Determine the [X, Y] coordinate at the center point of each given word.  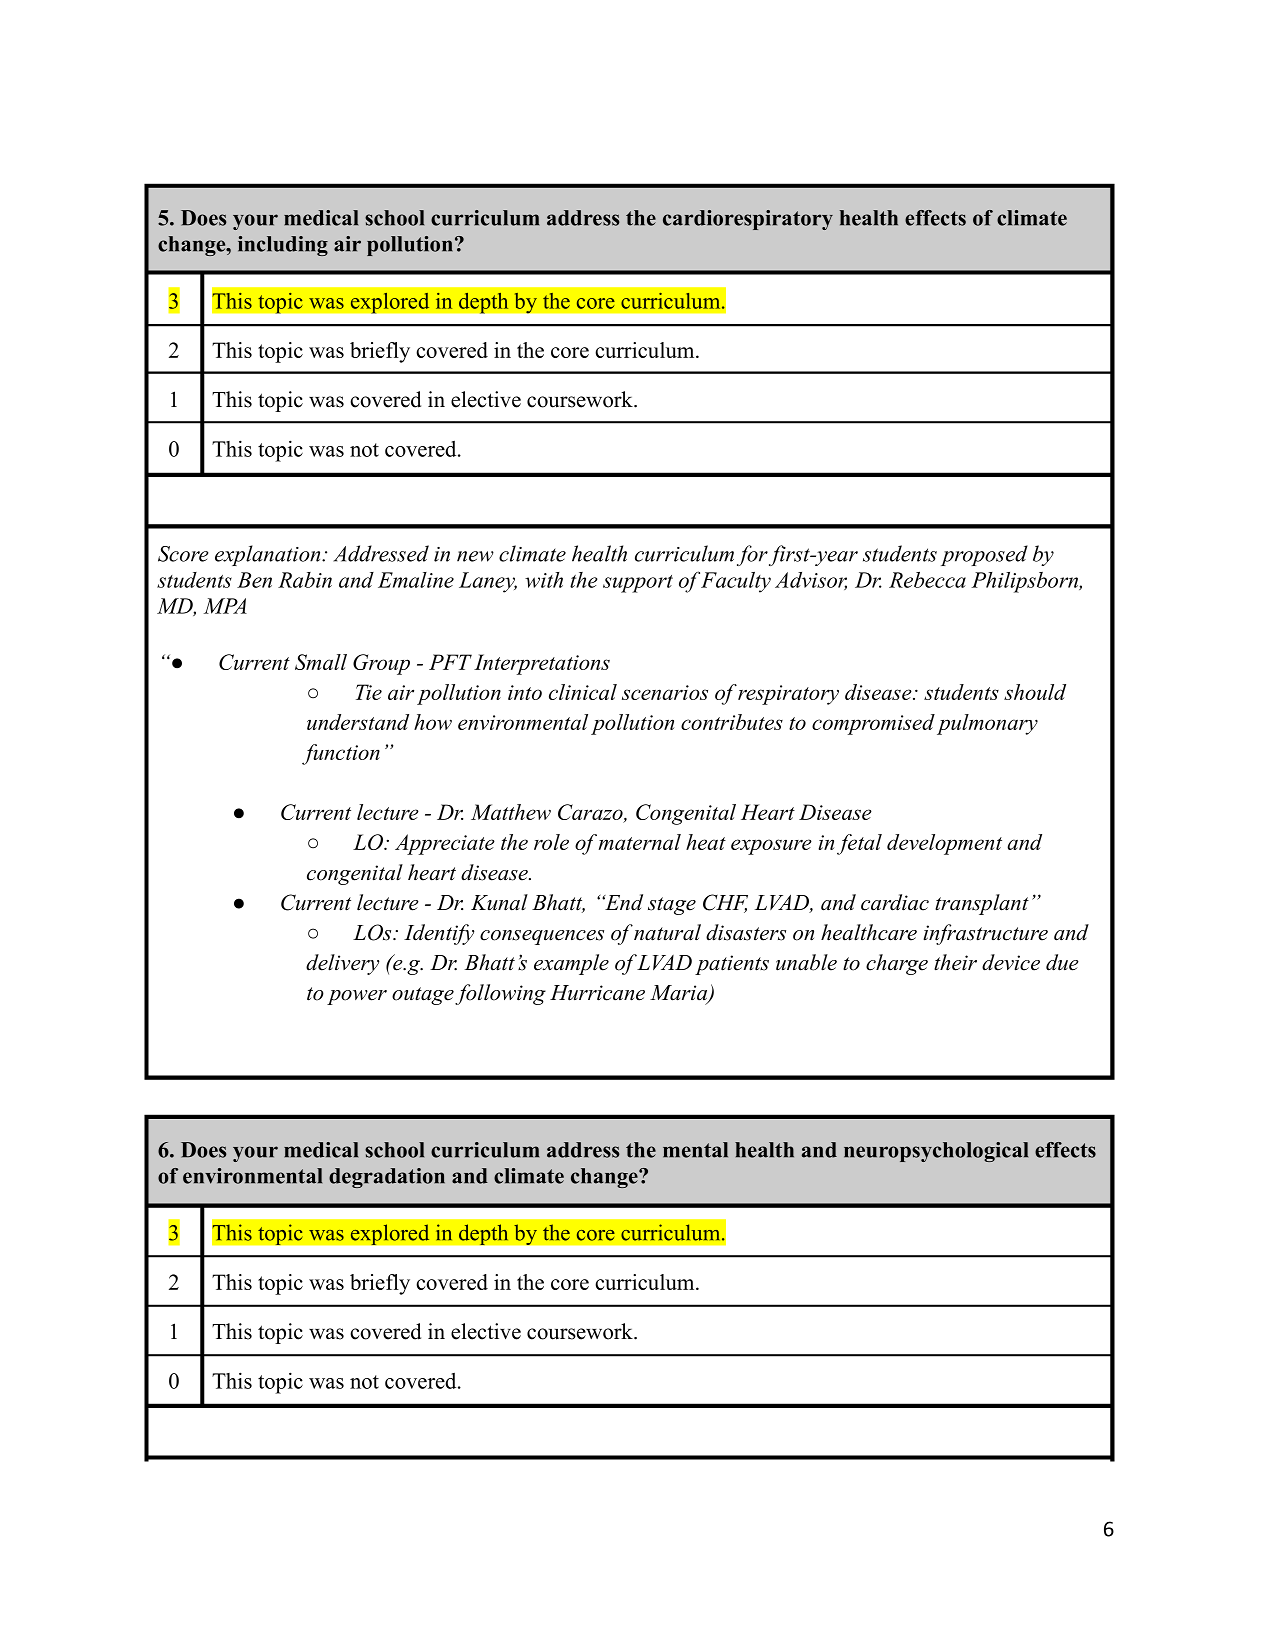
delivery [342, 964]
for [752, 555]
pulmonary [987, 724]
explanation [269, 555]
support [638, 584]
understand [358, 722]
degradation [387, 1178]
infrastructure [985, 934]
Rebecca [927, 580]
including [283, 246]
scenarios [665, 692]
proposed [984, 555]
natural [667, 932]
